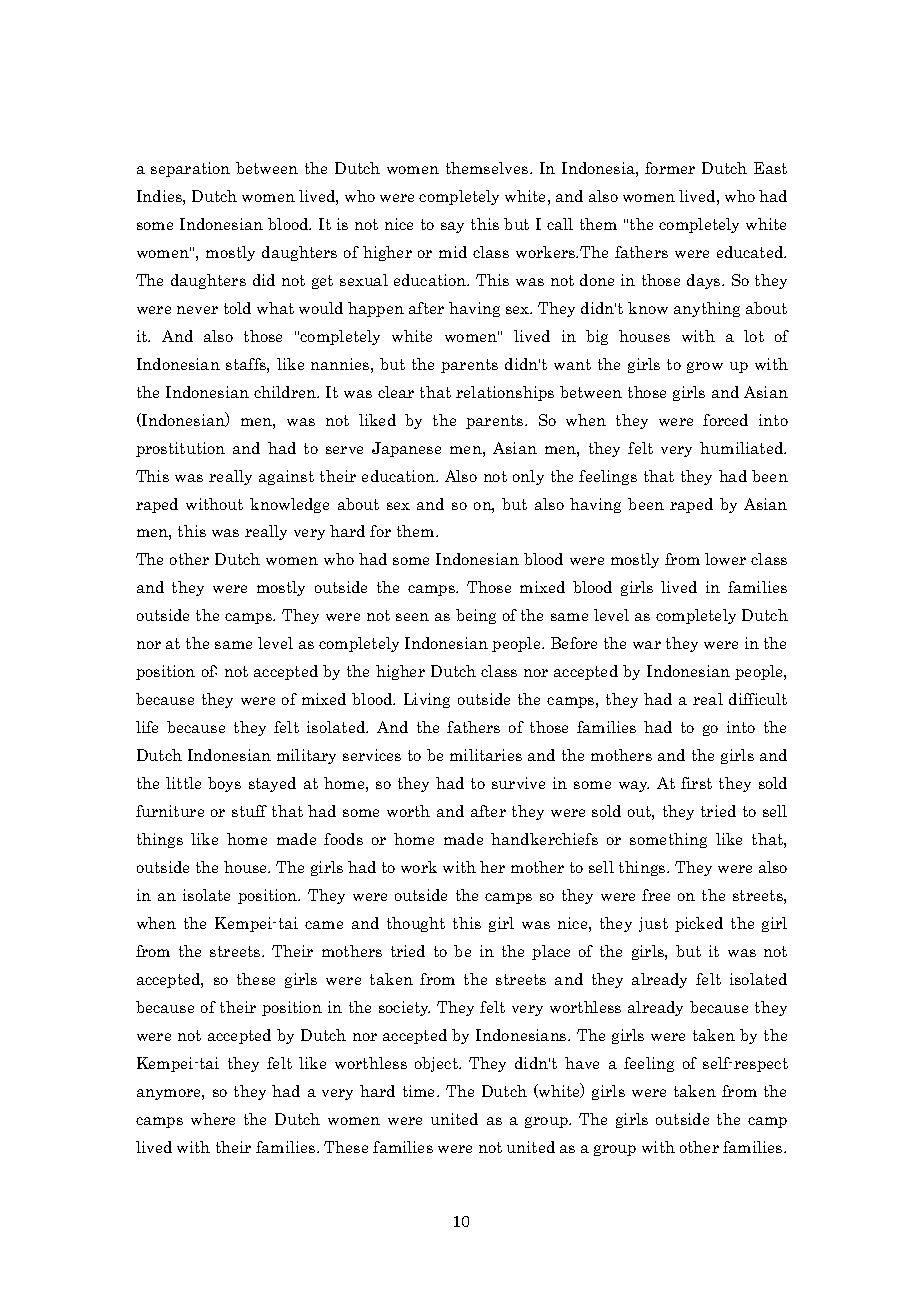  Describe the element at coordinates (486, 755) in the document. I see `militaries` at that location.
